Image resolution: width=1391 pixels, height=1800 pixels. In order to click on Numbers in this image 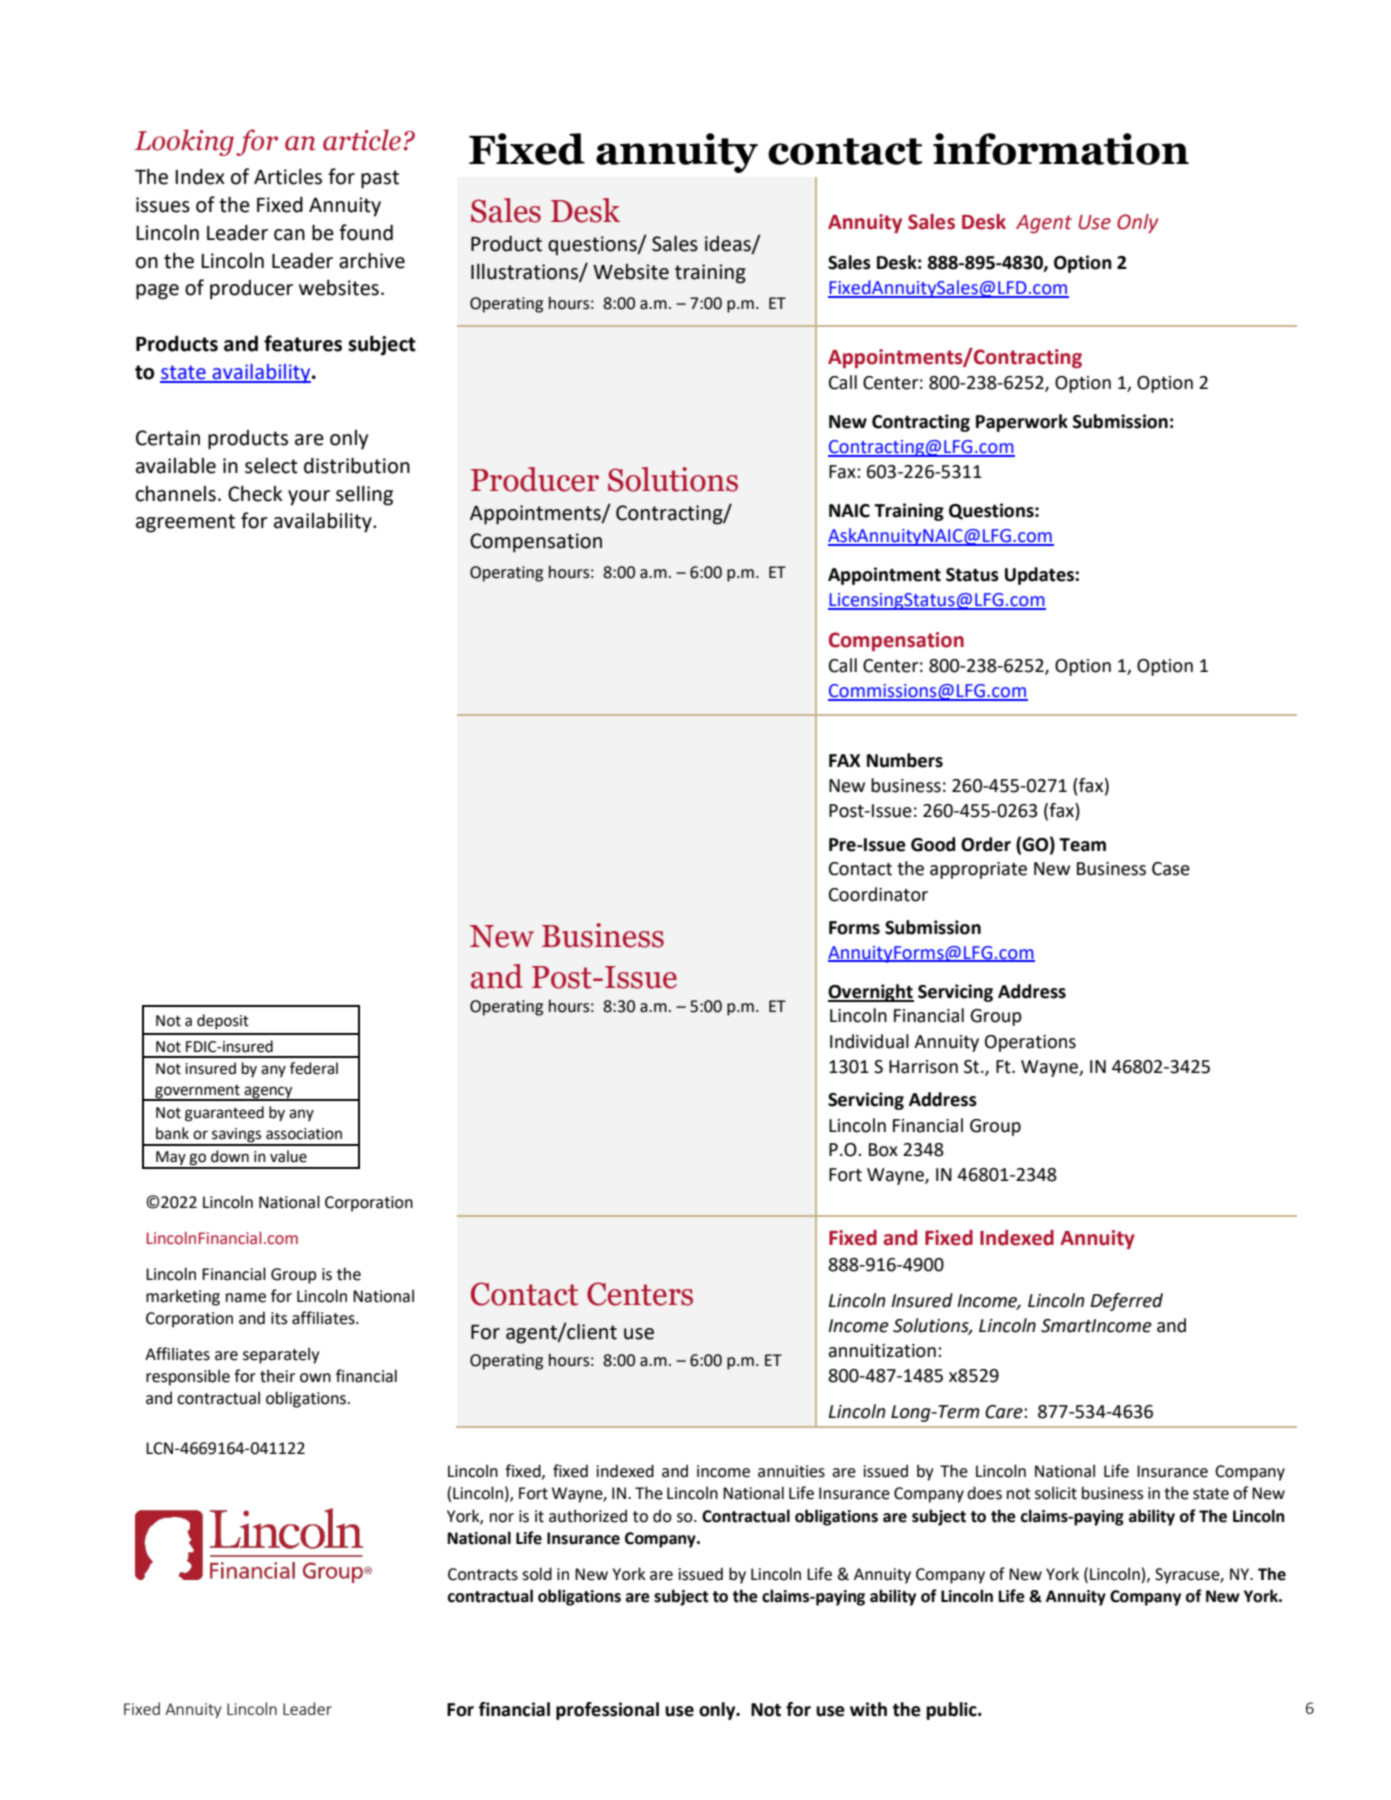, I will do `click(905, 760)`.
